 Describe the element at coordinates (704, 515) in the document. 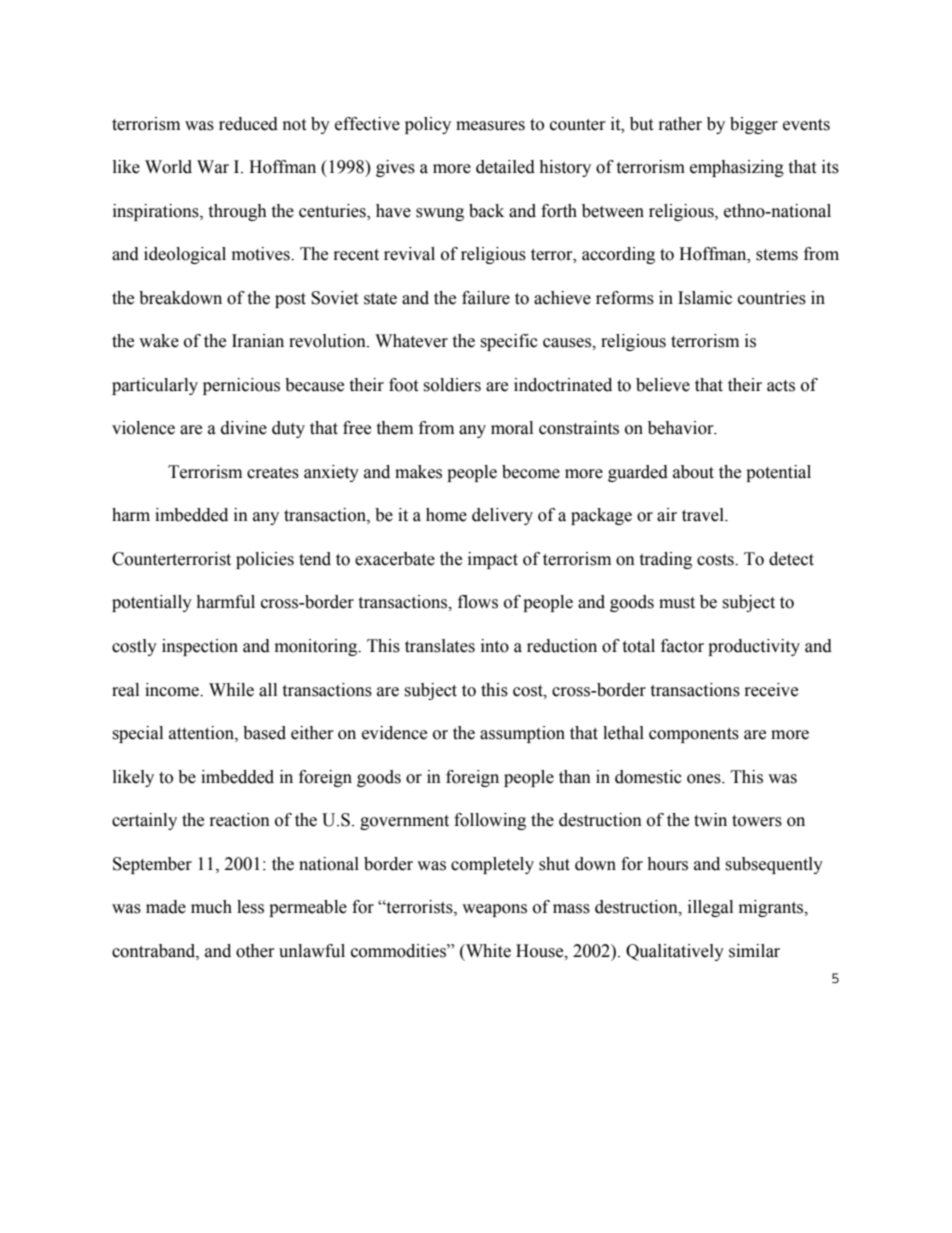

I see `travel` at that location.
